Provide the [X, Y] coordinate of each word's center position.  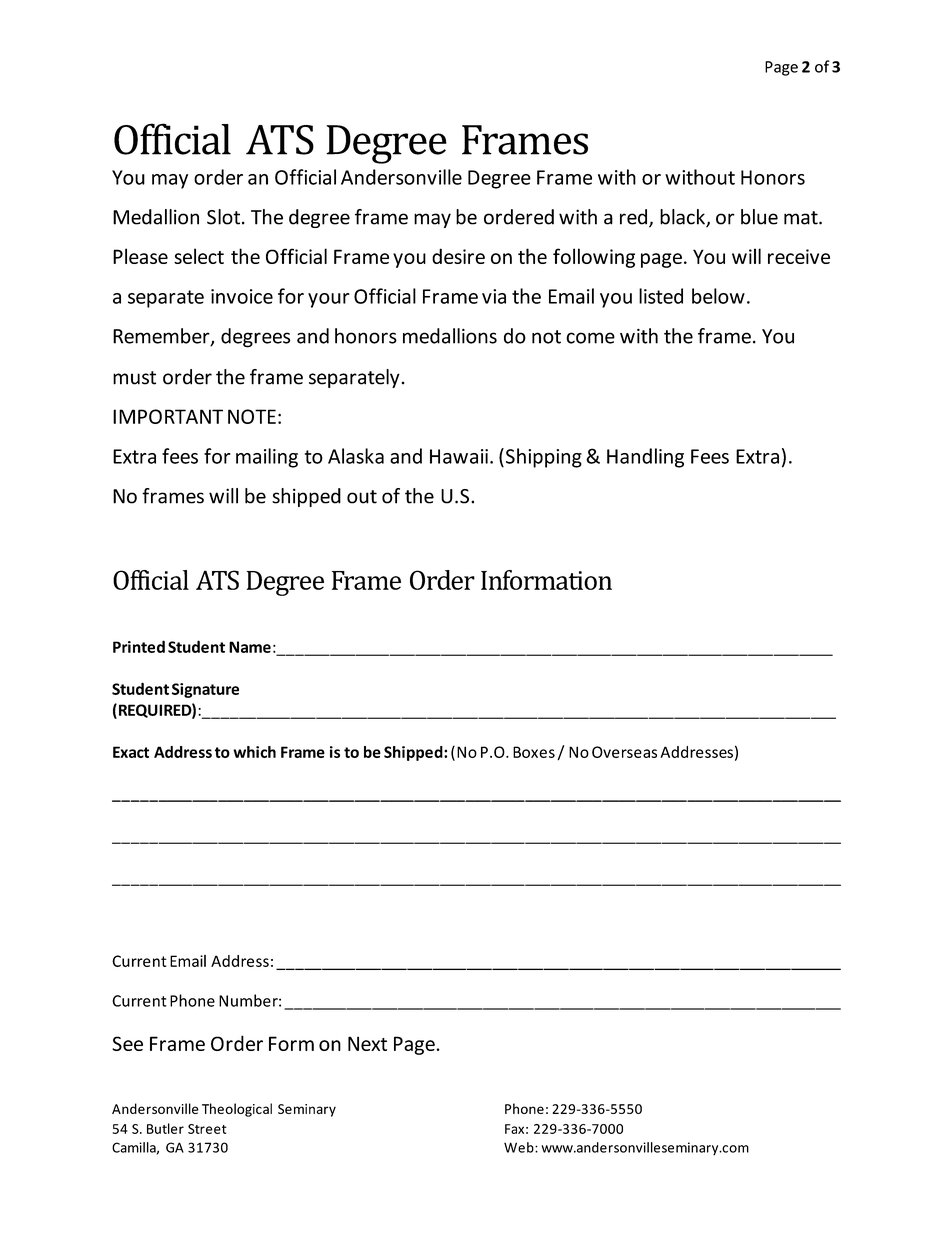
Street [207, 1129]
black [683, 218]
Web [520, 1147]
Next [367, 1043]
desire [458, 256]
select [199, 256]
